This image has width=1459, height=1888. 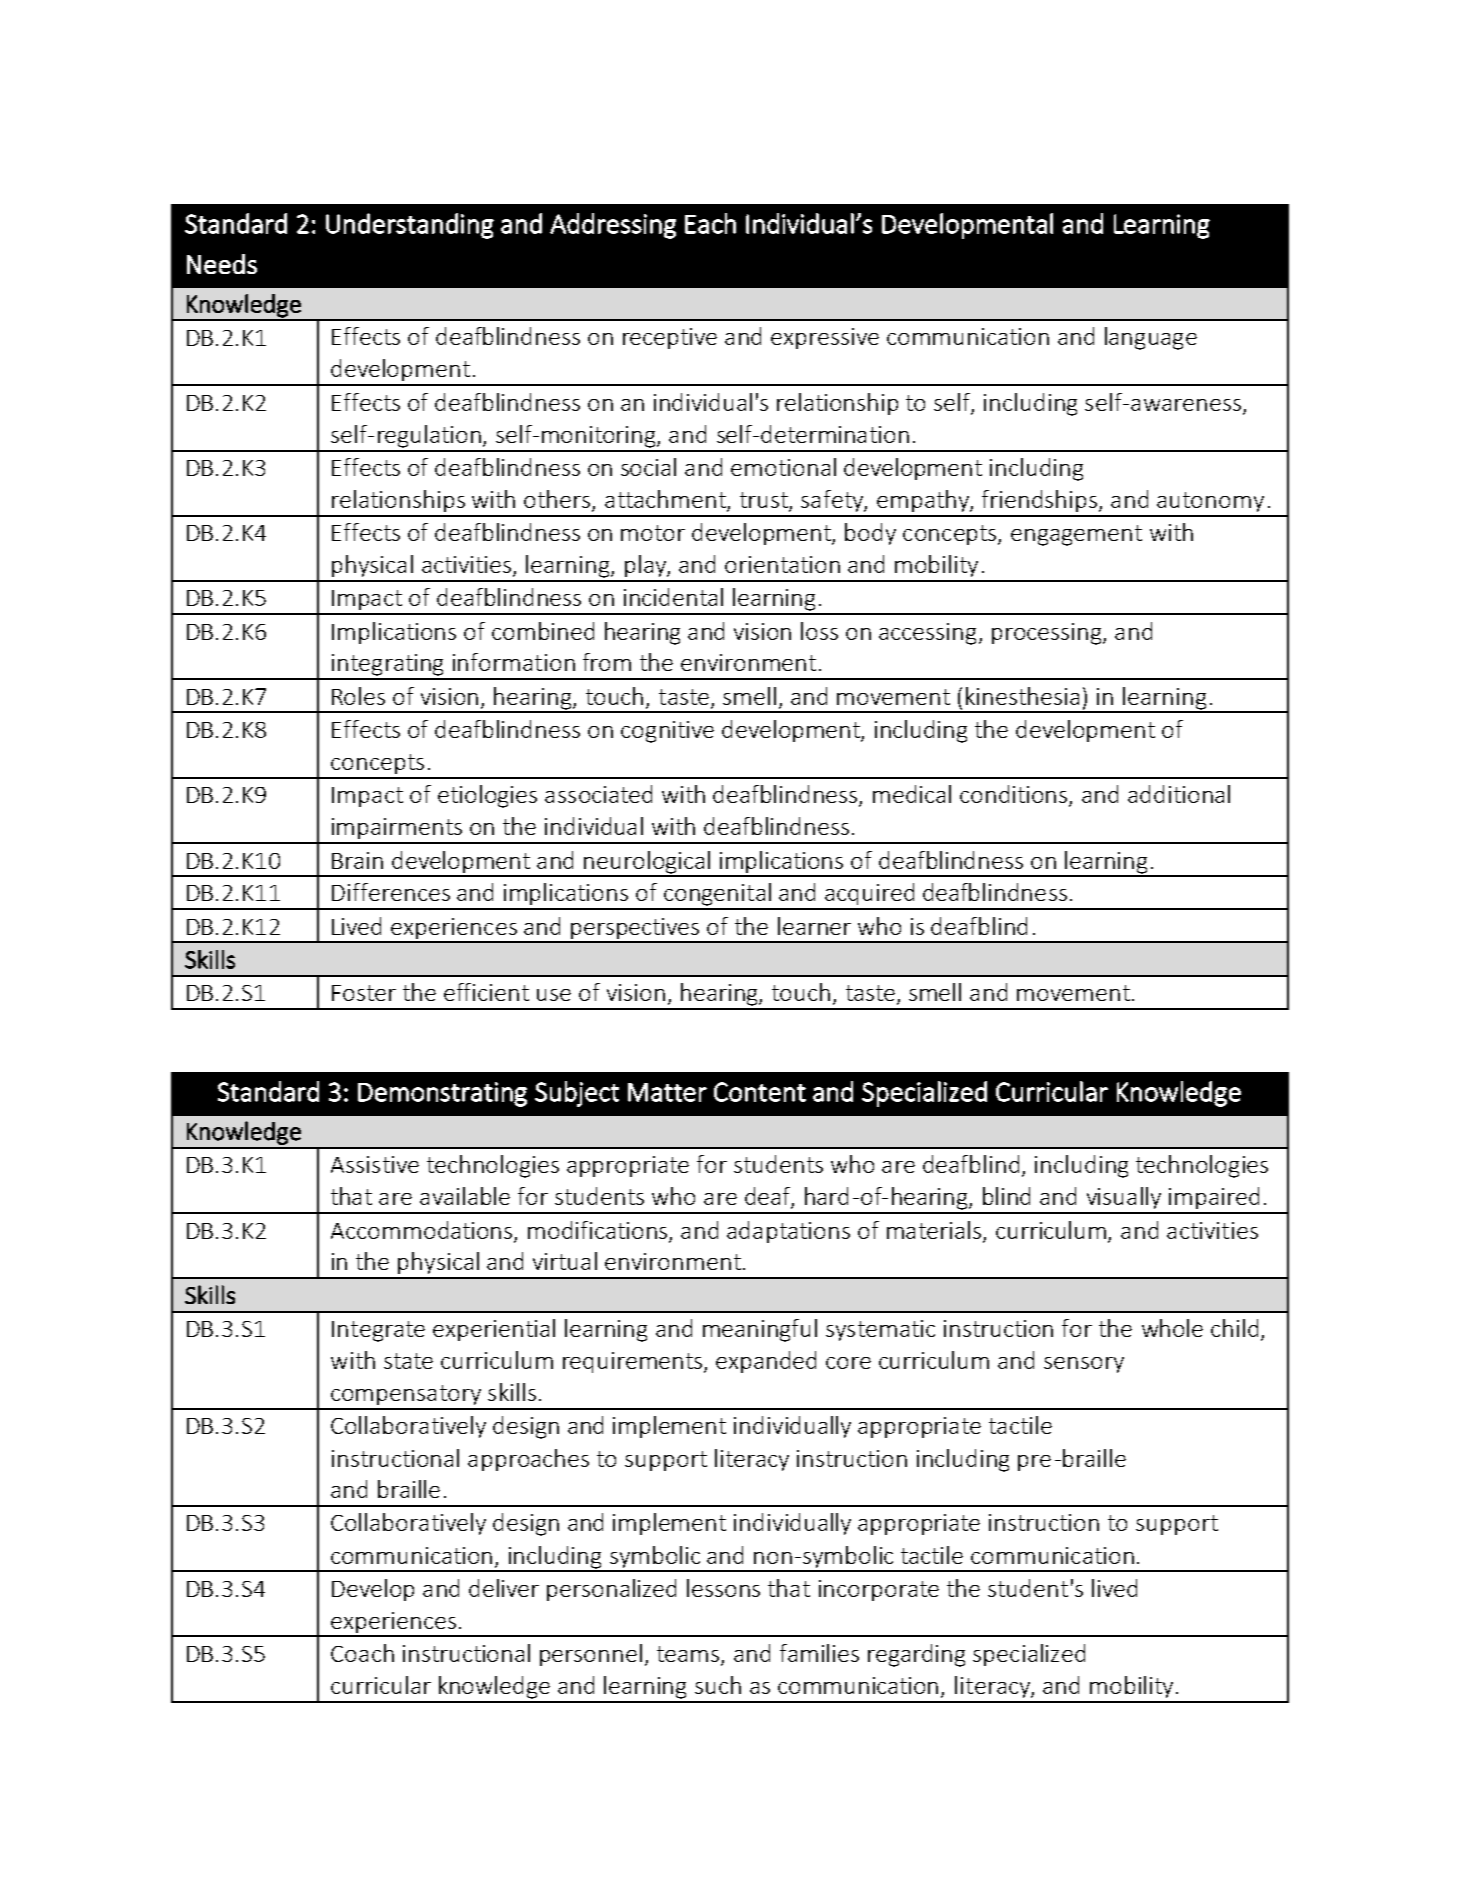 I want to click on Understanding, so click(x=410, y=226).
